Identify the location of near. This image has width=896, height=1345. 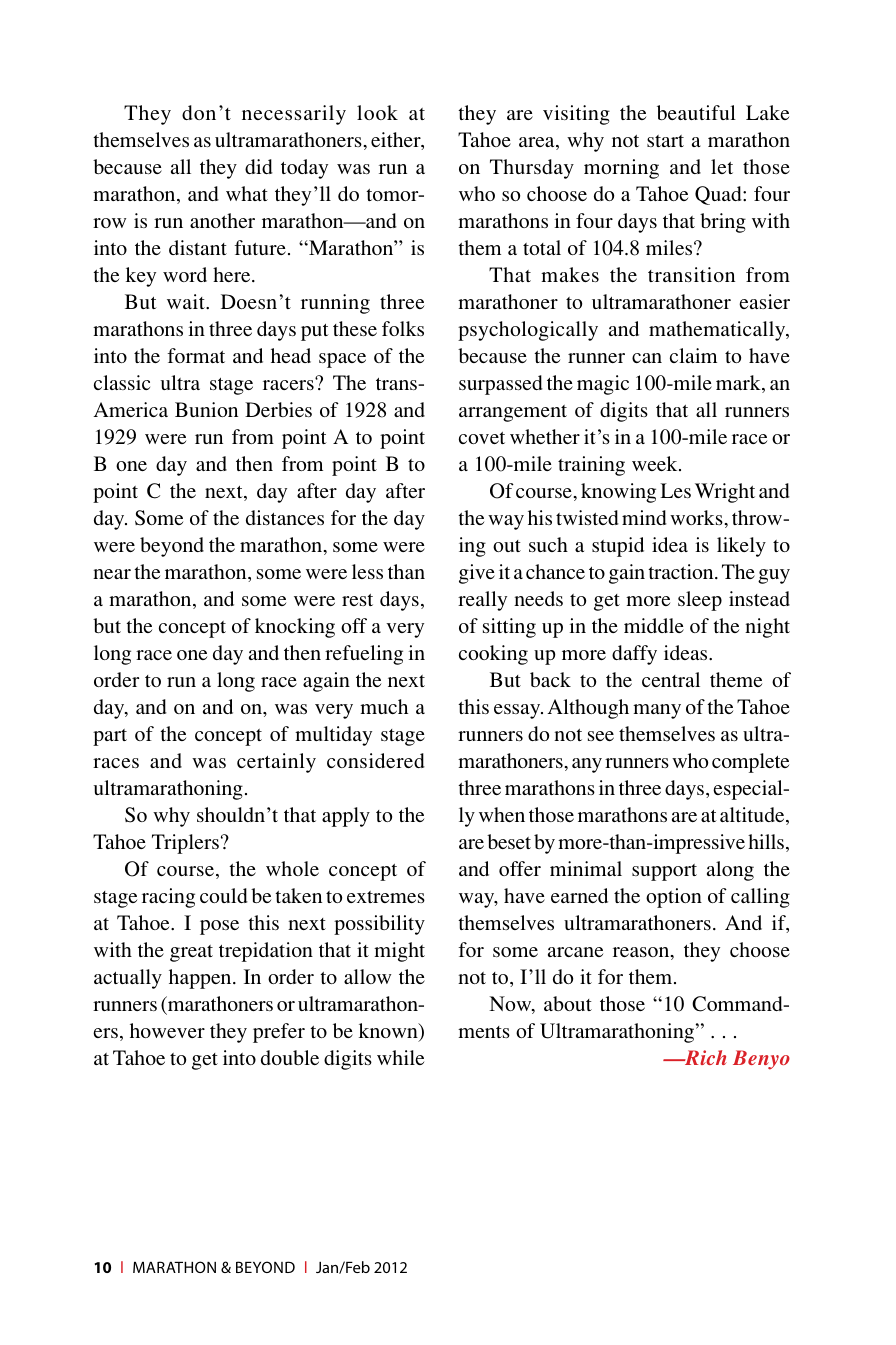
(112, 574).
